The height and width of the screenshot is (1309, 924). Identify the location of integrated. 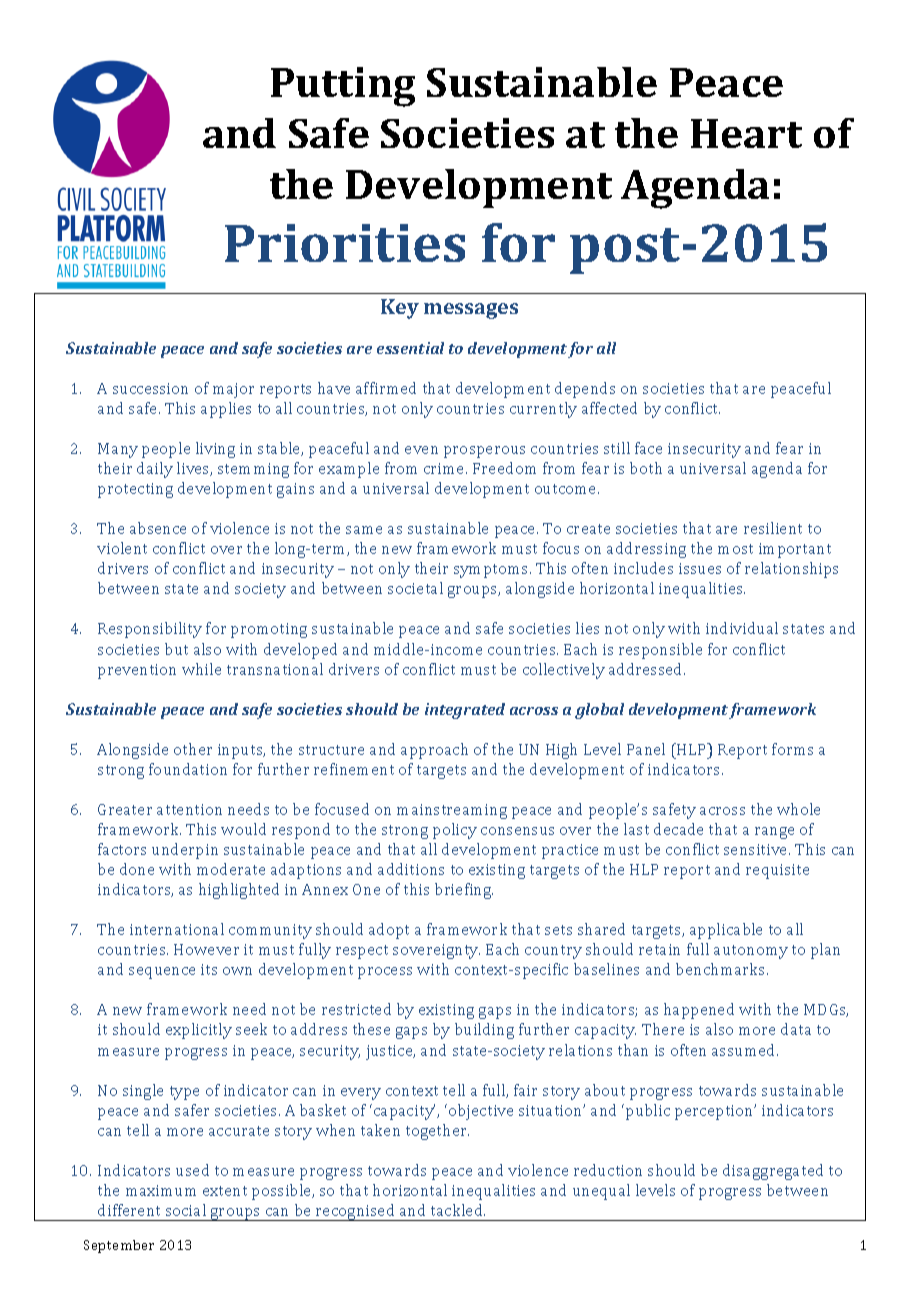
(465, 711).
